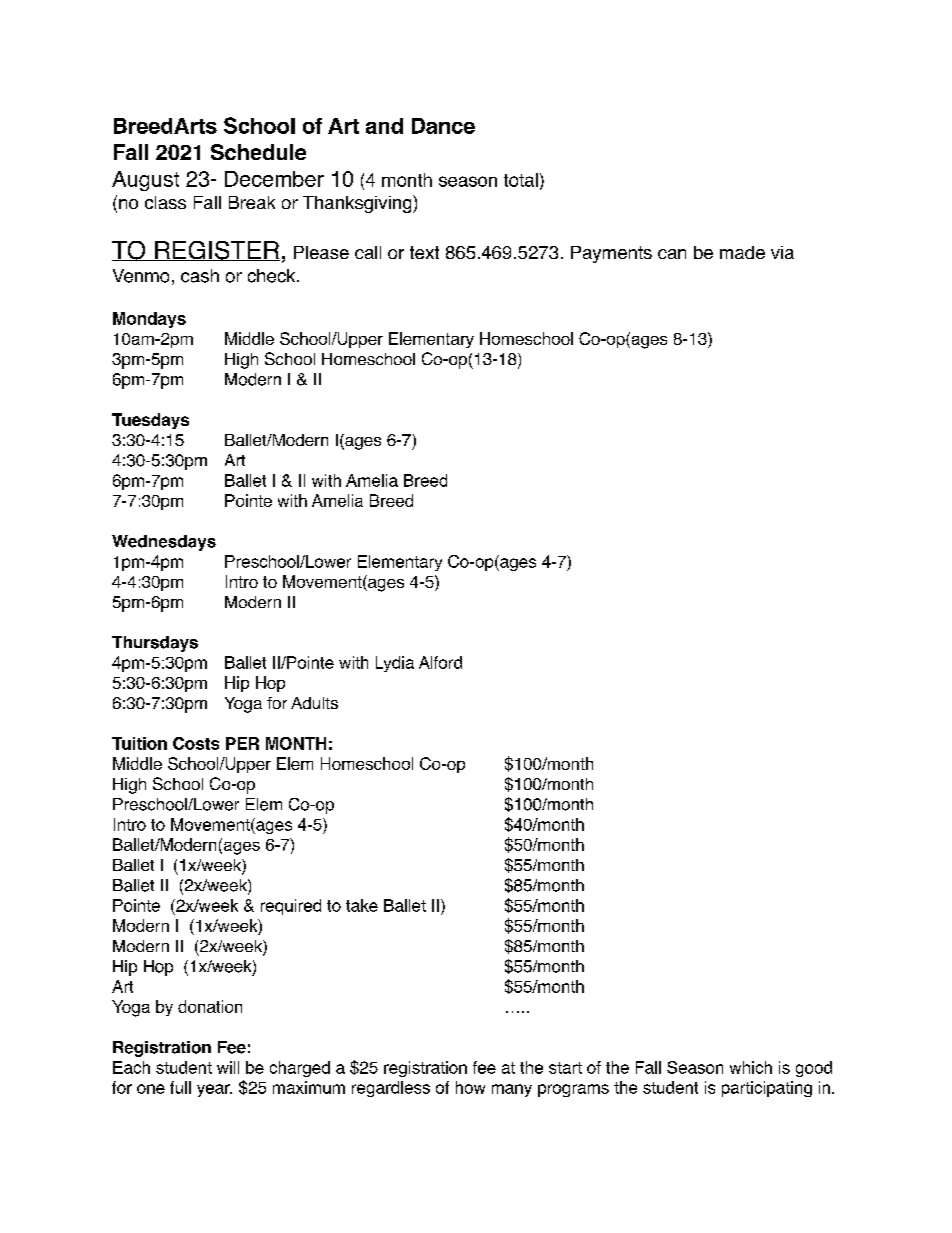 The height and width of the screenshot is (1233, 952). What do you see at coordinates (150, 421) in the screenshot?
I see `Tuesdays` at bounding box center [150, 421].
